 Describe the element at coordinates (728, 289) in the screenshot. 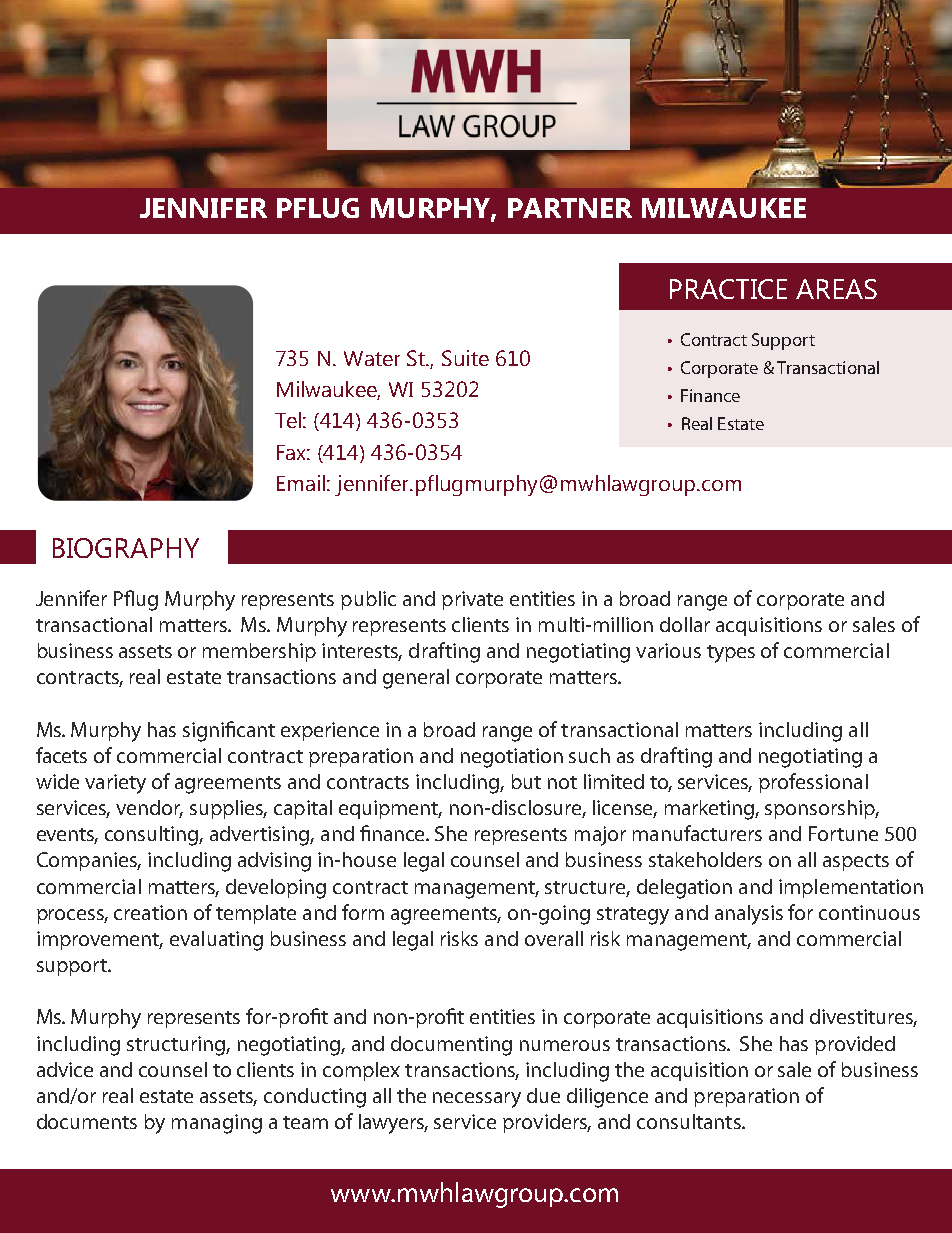

I see `PRACTICE` at that location.
